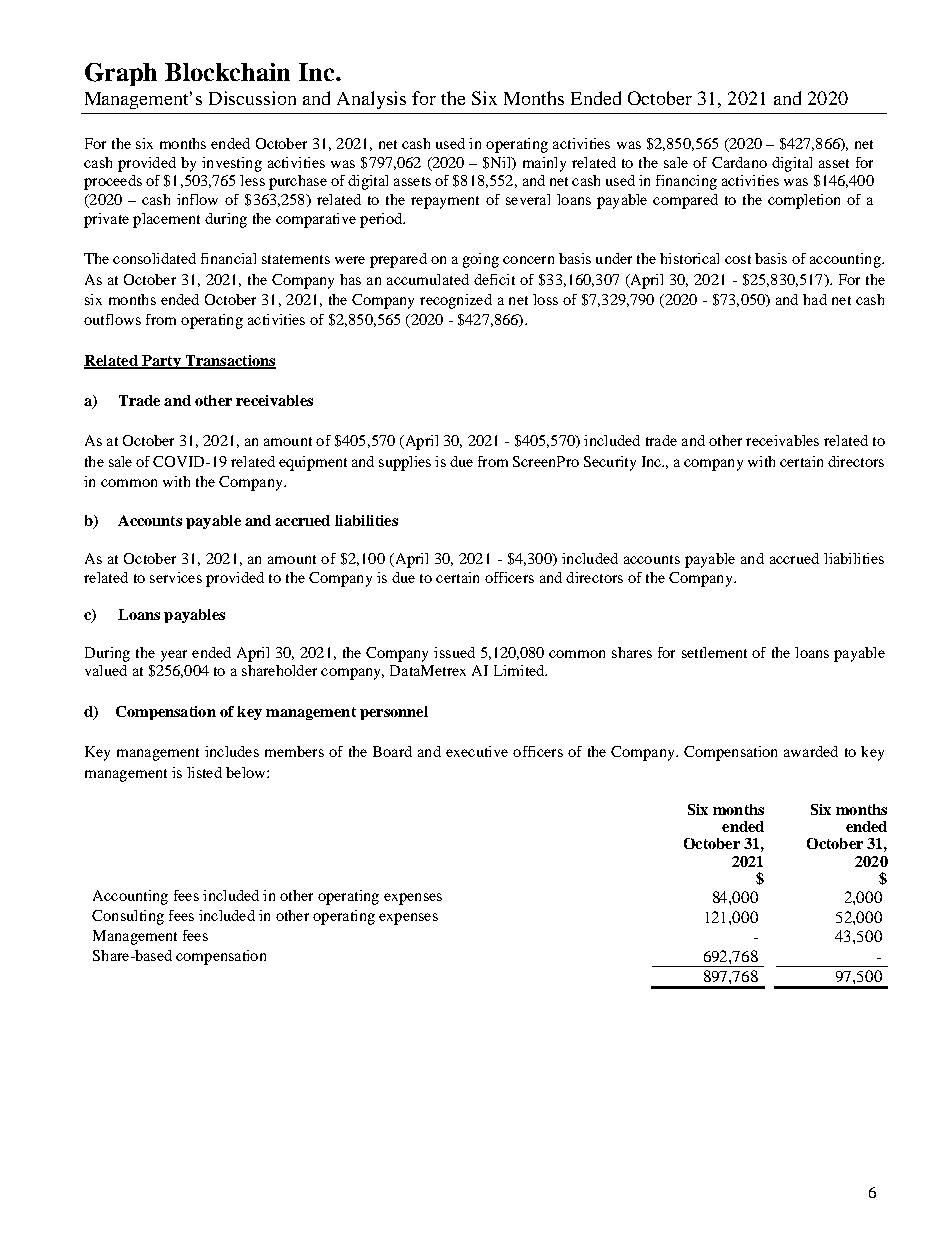  Describe the element at coordinates (232, 751) in the document. I see `includes` at that location.
